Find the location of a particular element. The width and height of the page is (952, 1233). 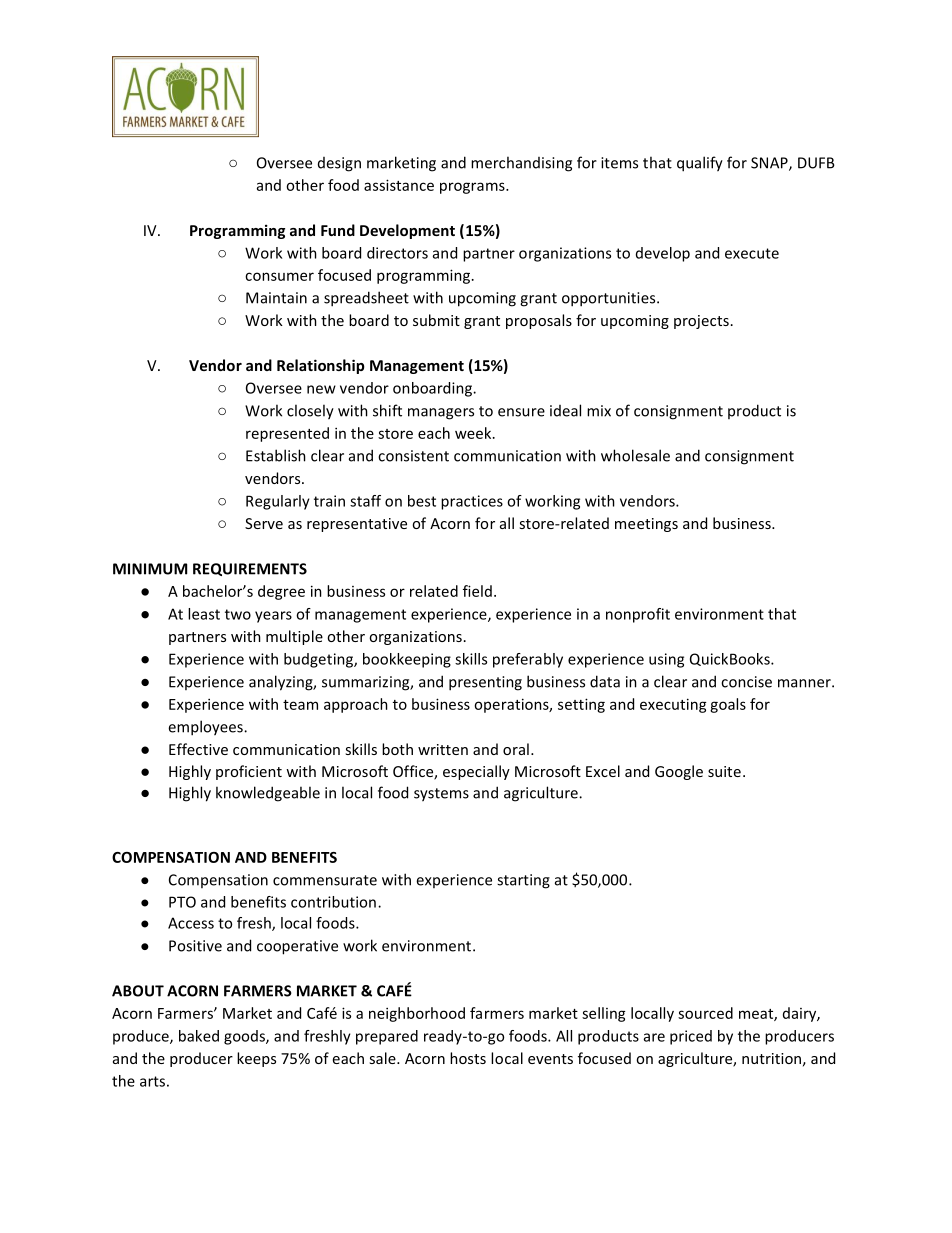

programs is located at coordinates (473, 188).
